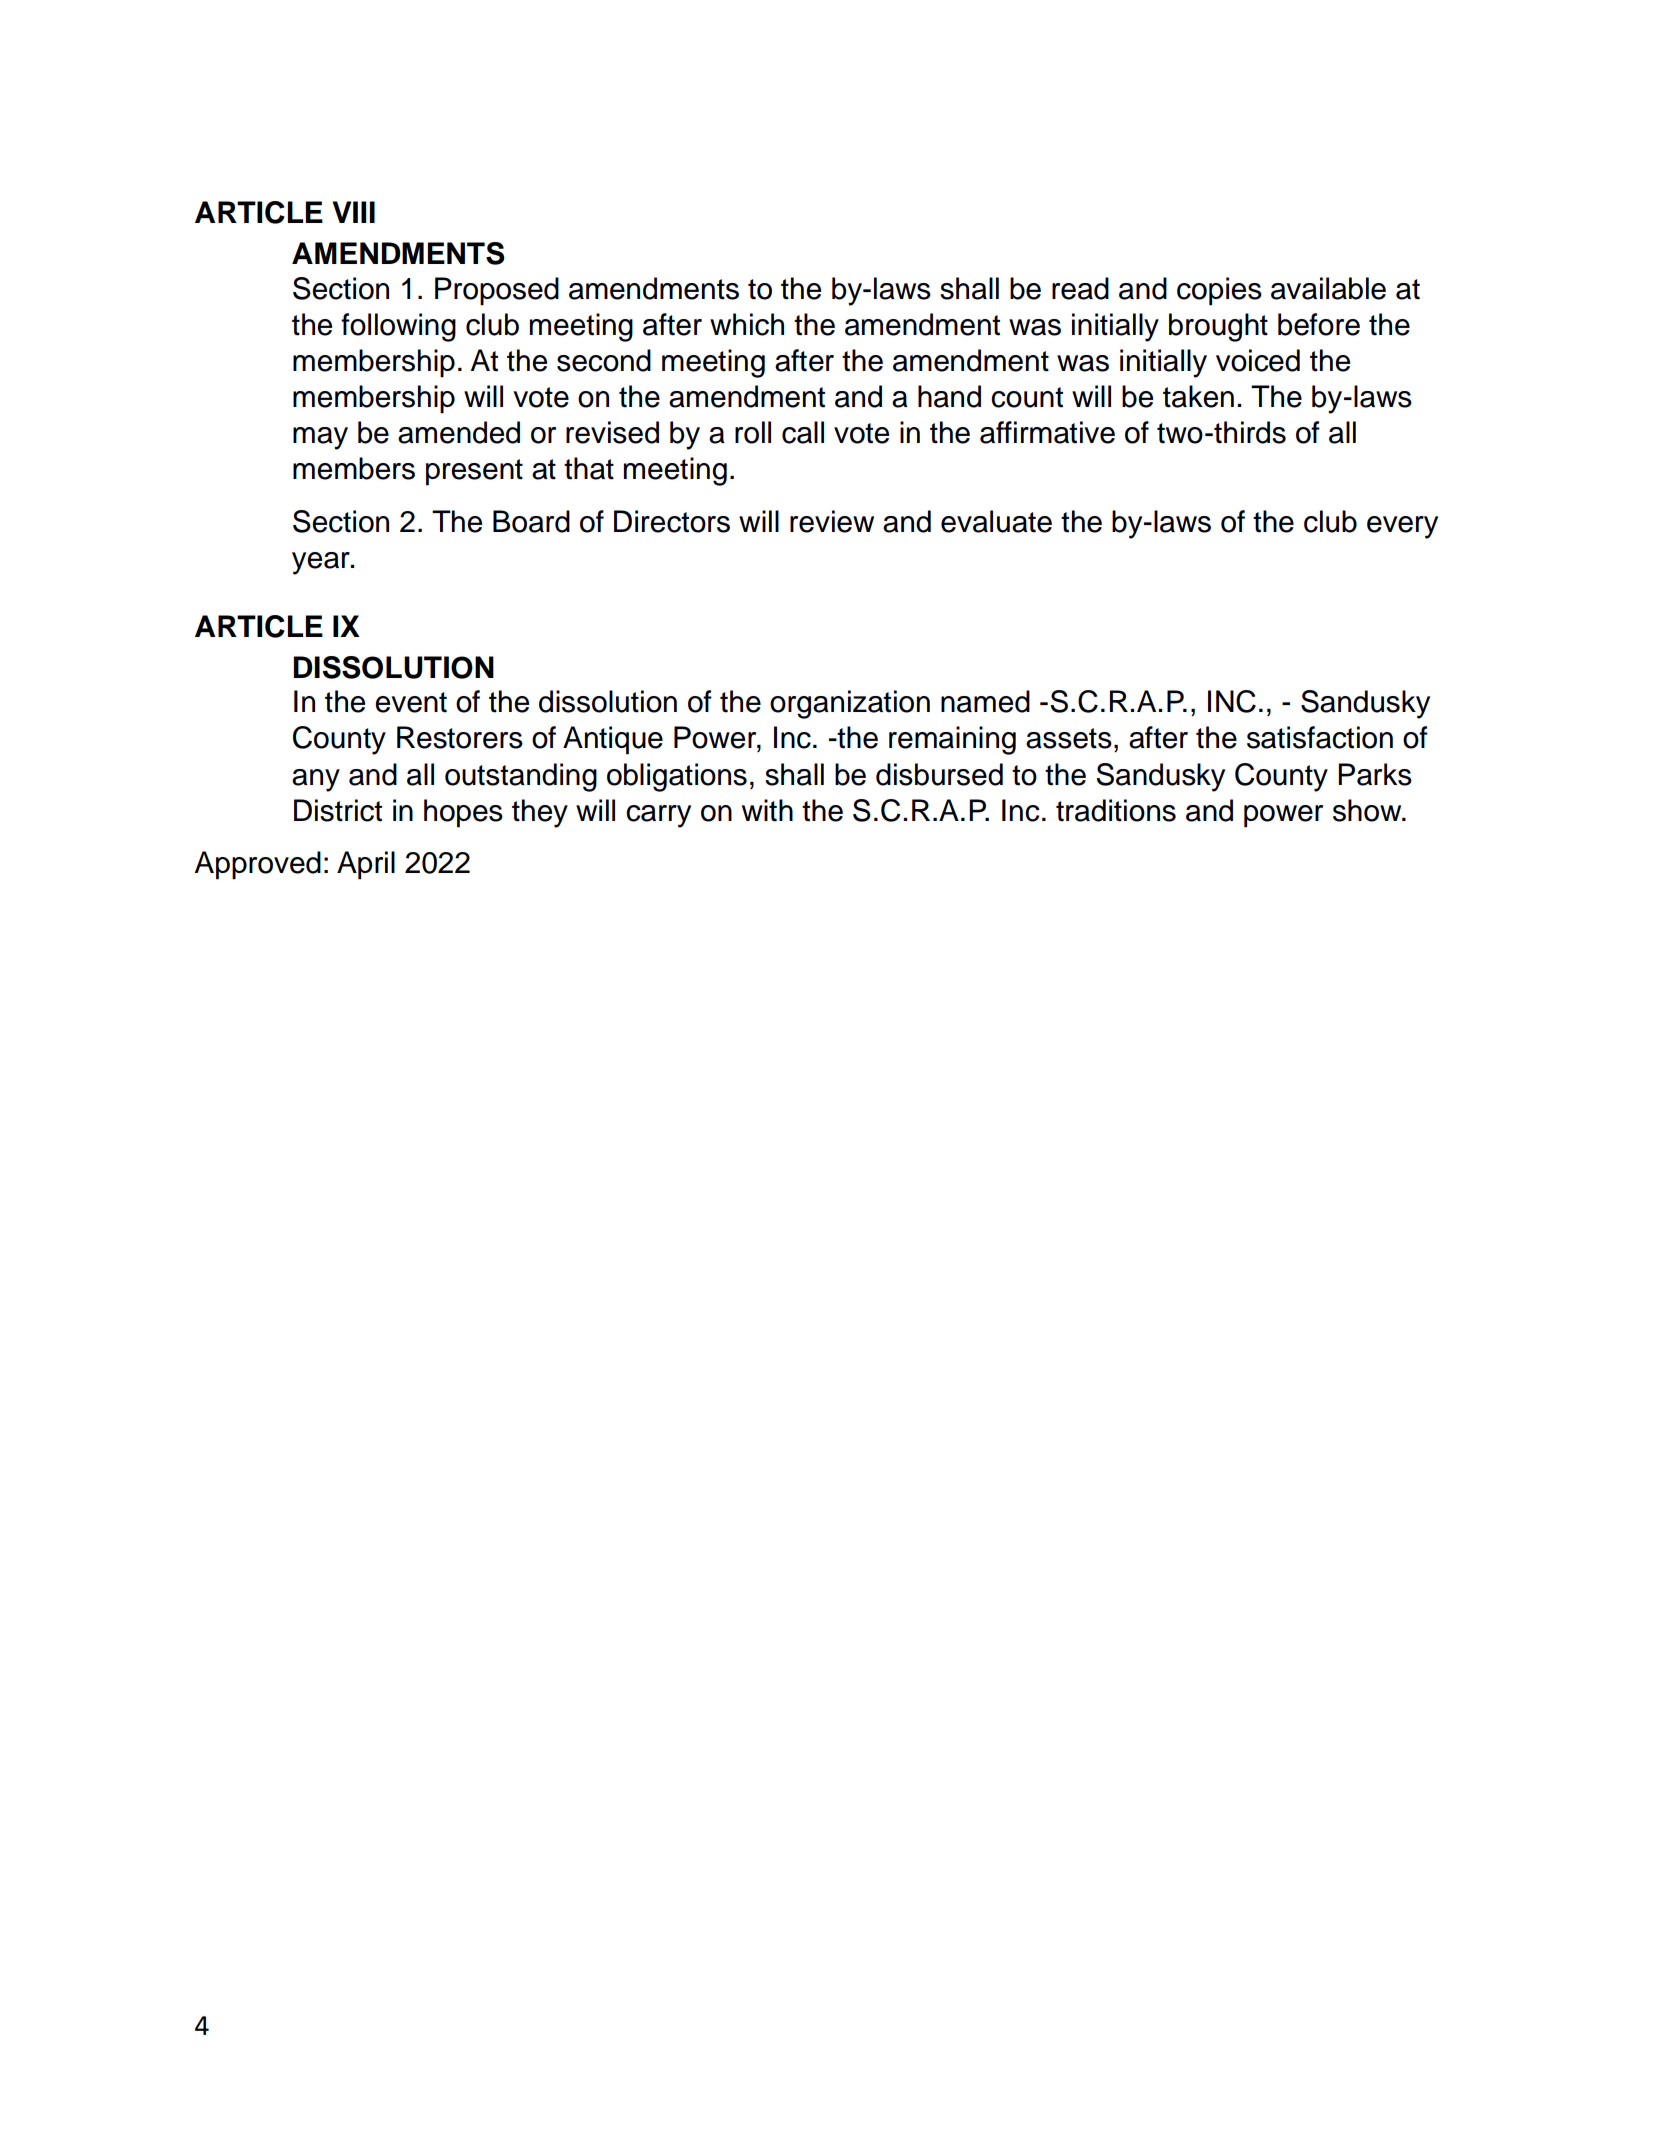 The width and height of the document is (1654, 2140). I want to click on read, so click(1080, 288).
